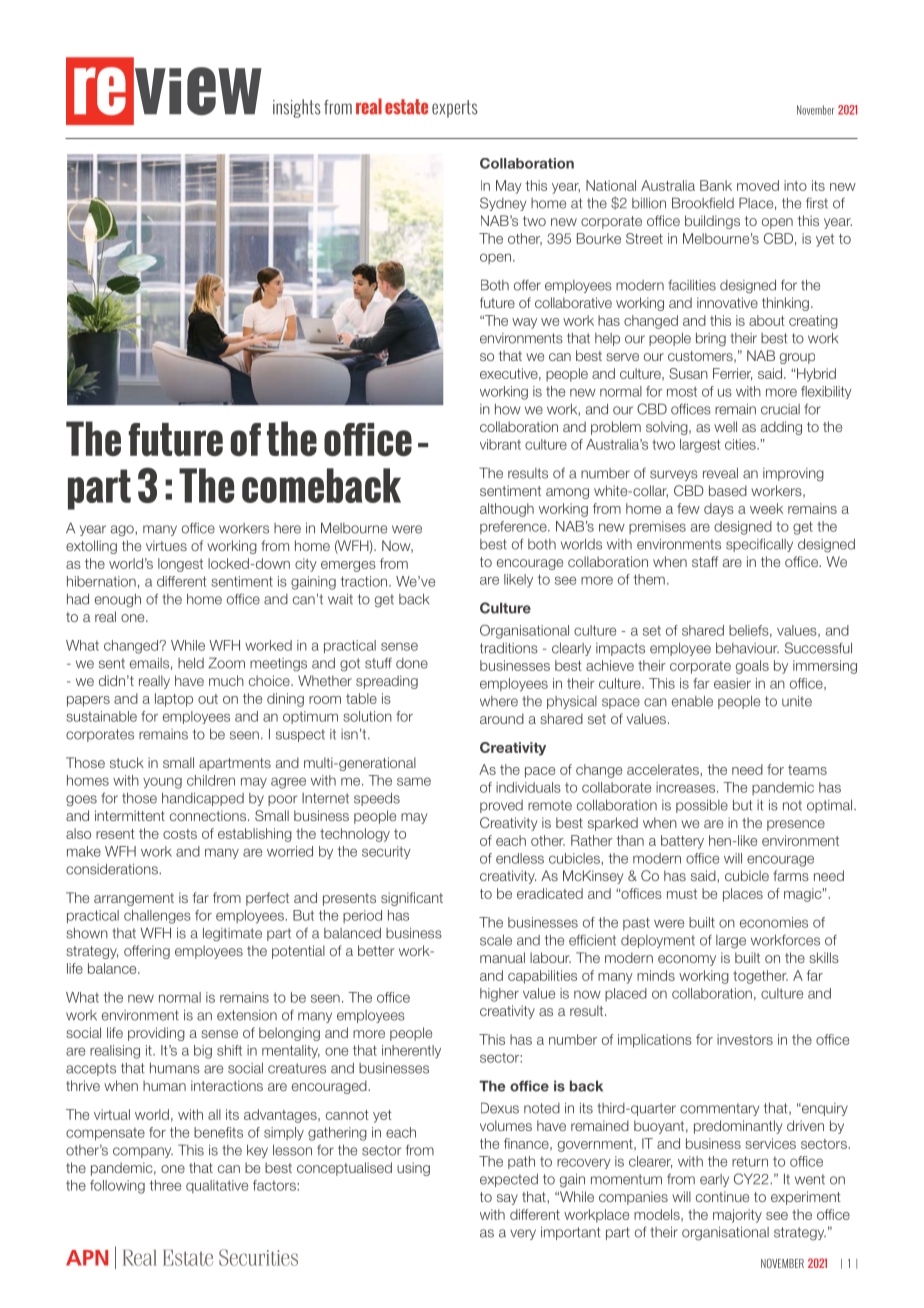 Image resolution: width=924 pixels, height=1308 pixels. Describe the element at coordinates (507, 1199) in the image. I see `say` at that location.
